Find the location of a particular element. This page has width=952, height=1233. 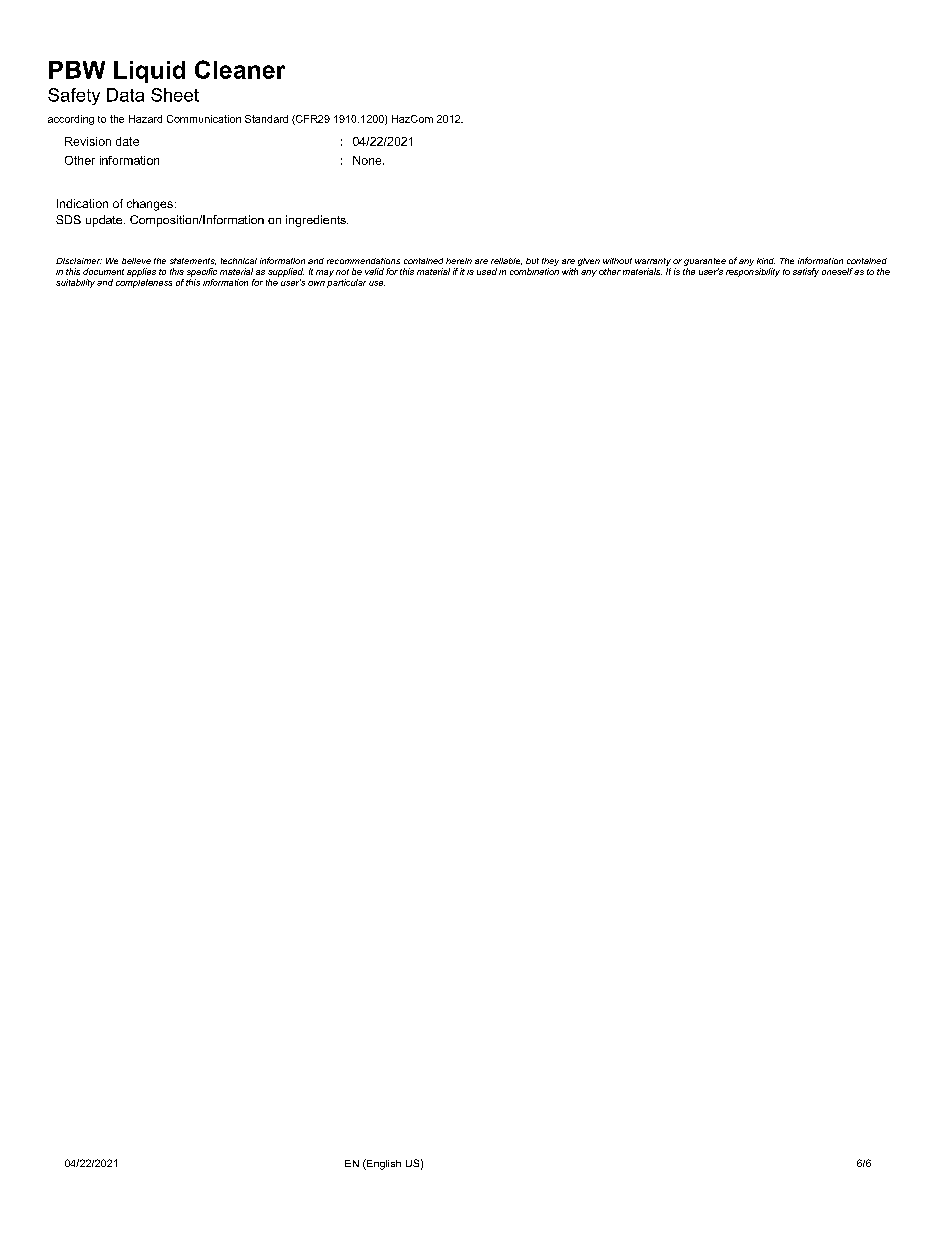

English is located at coordinates (383, 1164).
